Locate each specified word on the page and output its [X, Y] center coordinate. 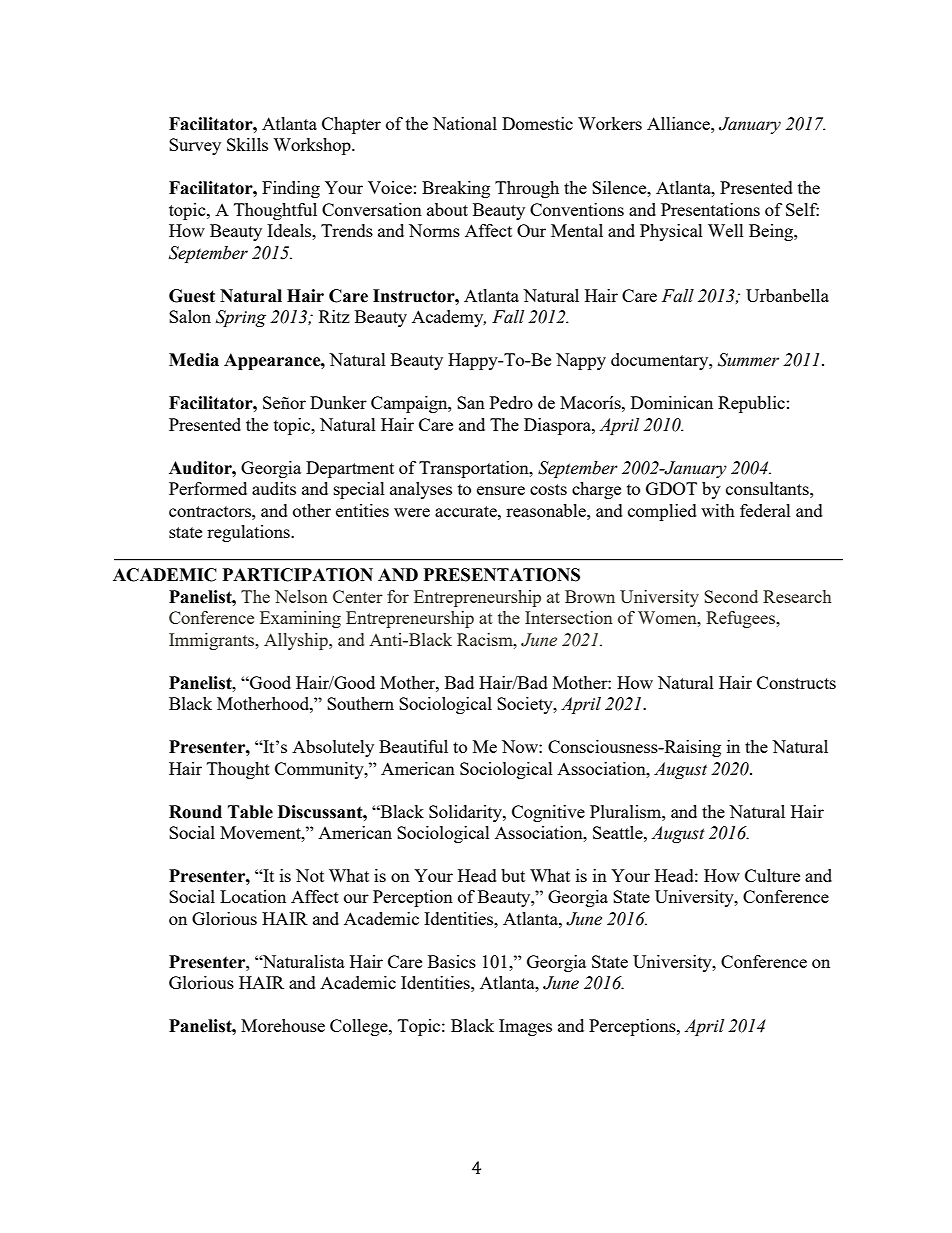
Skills [247, 144]
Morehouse [283, 1025]
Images [525, 1027]
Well [726, 230]
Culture [772, 875]
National [465, 123]
